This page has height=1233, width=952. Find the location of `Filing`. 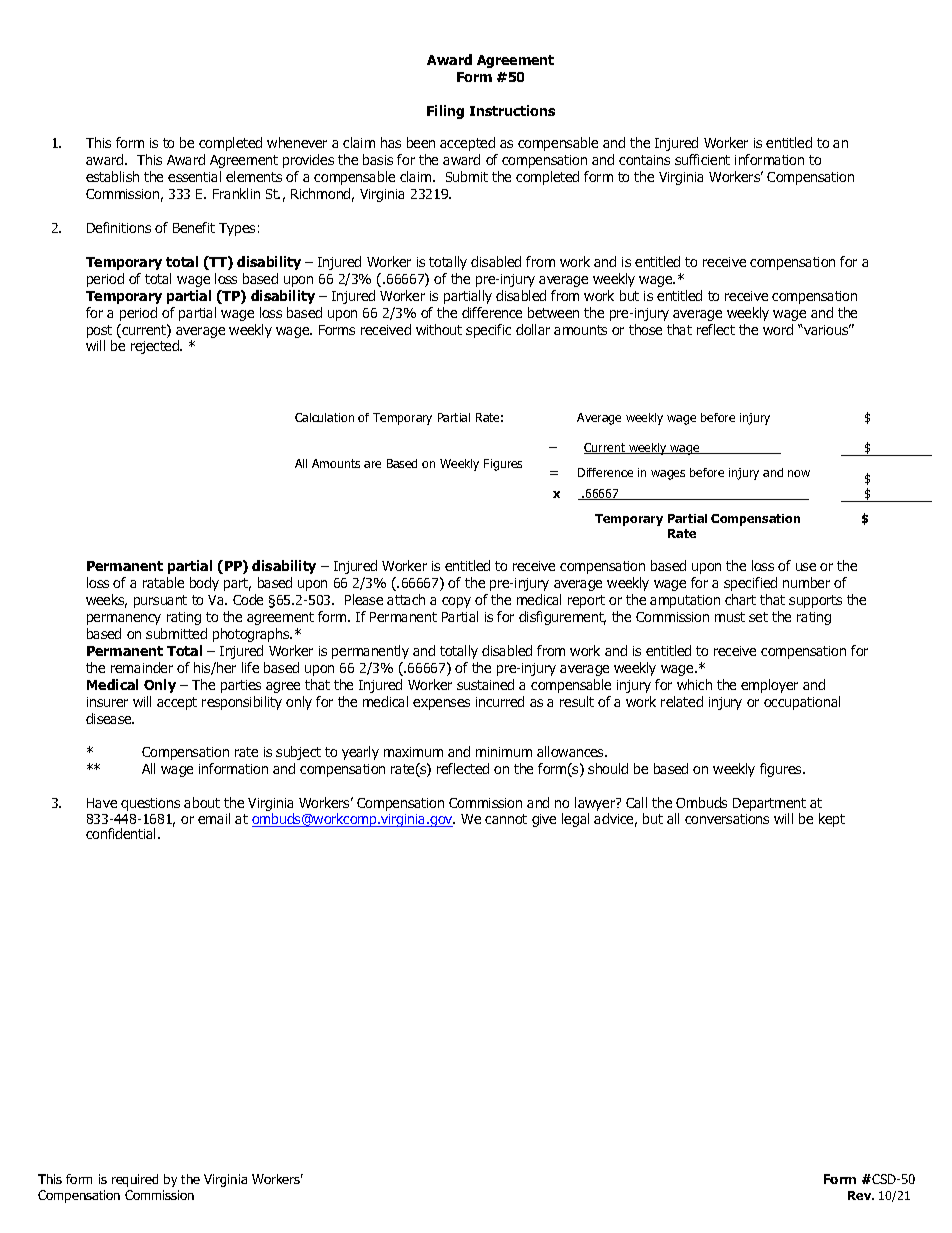

Filing is located at coordinates (445, 112).
